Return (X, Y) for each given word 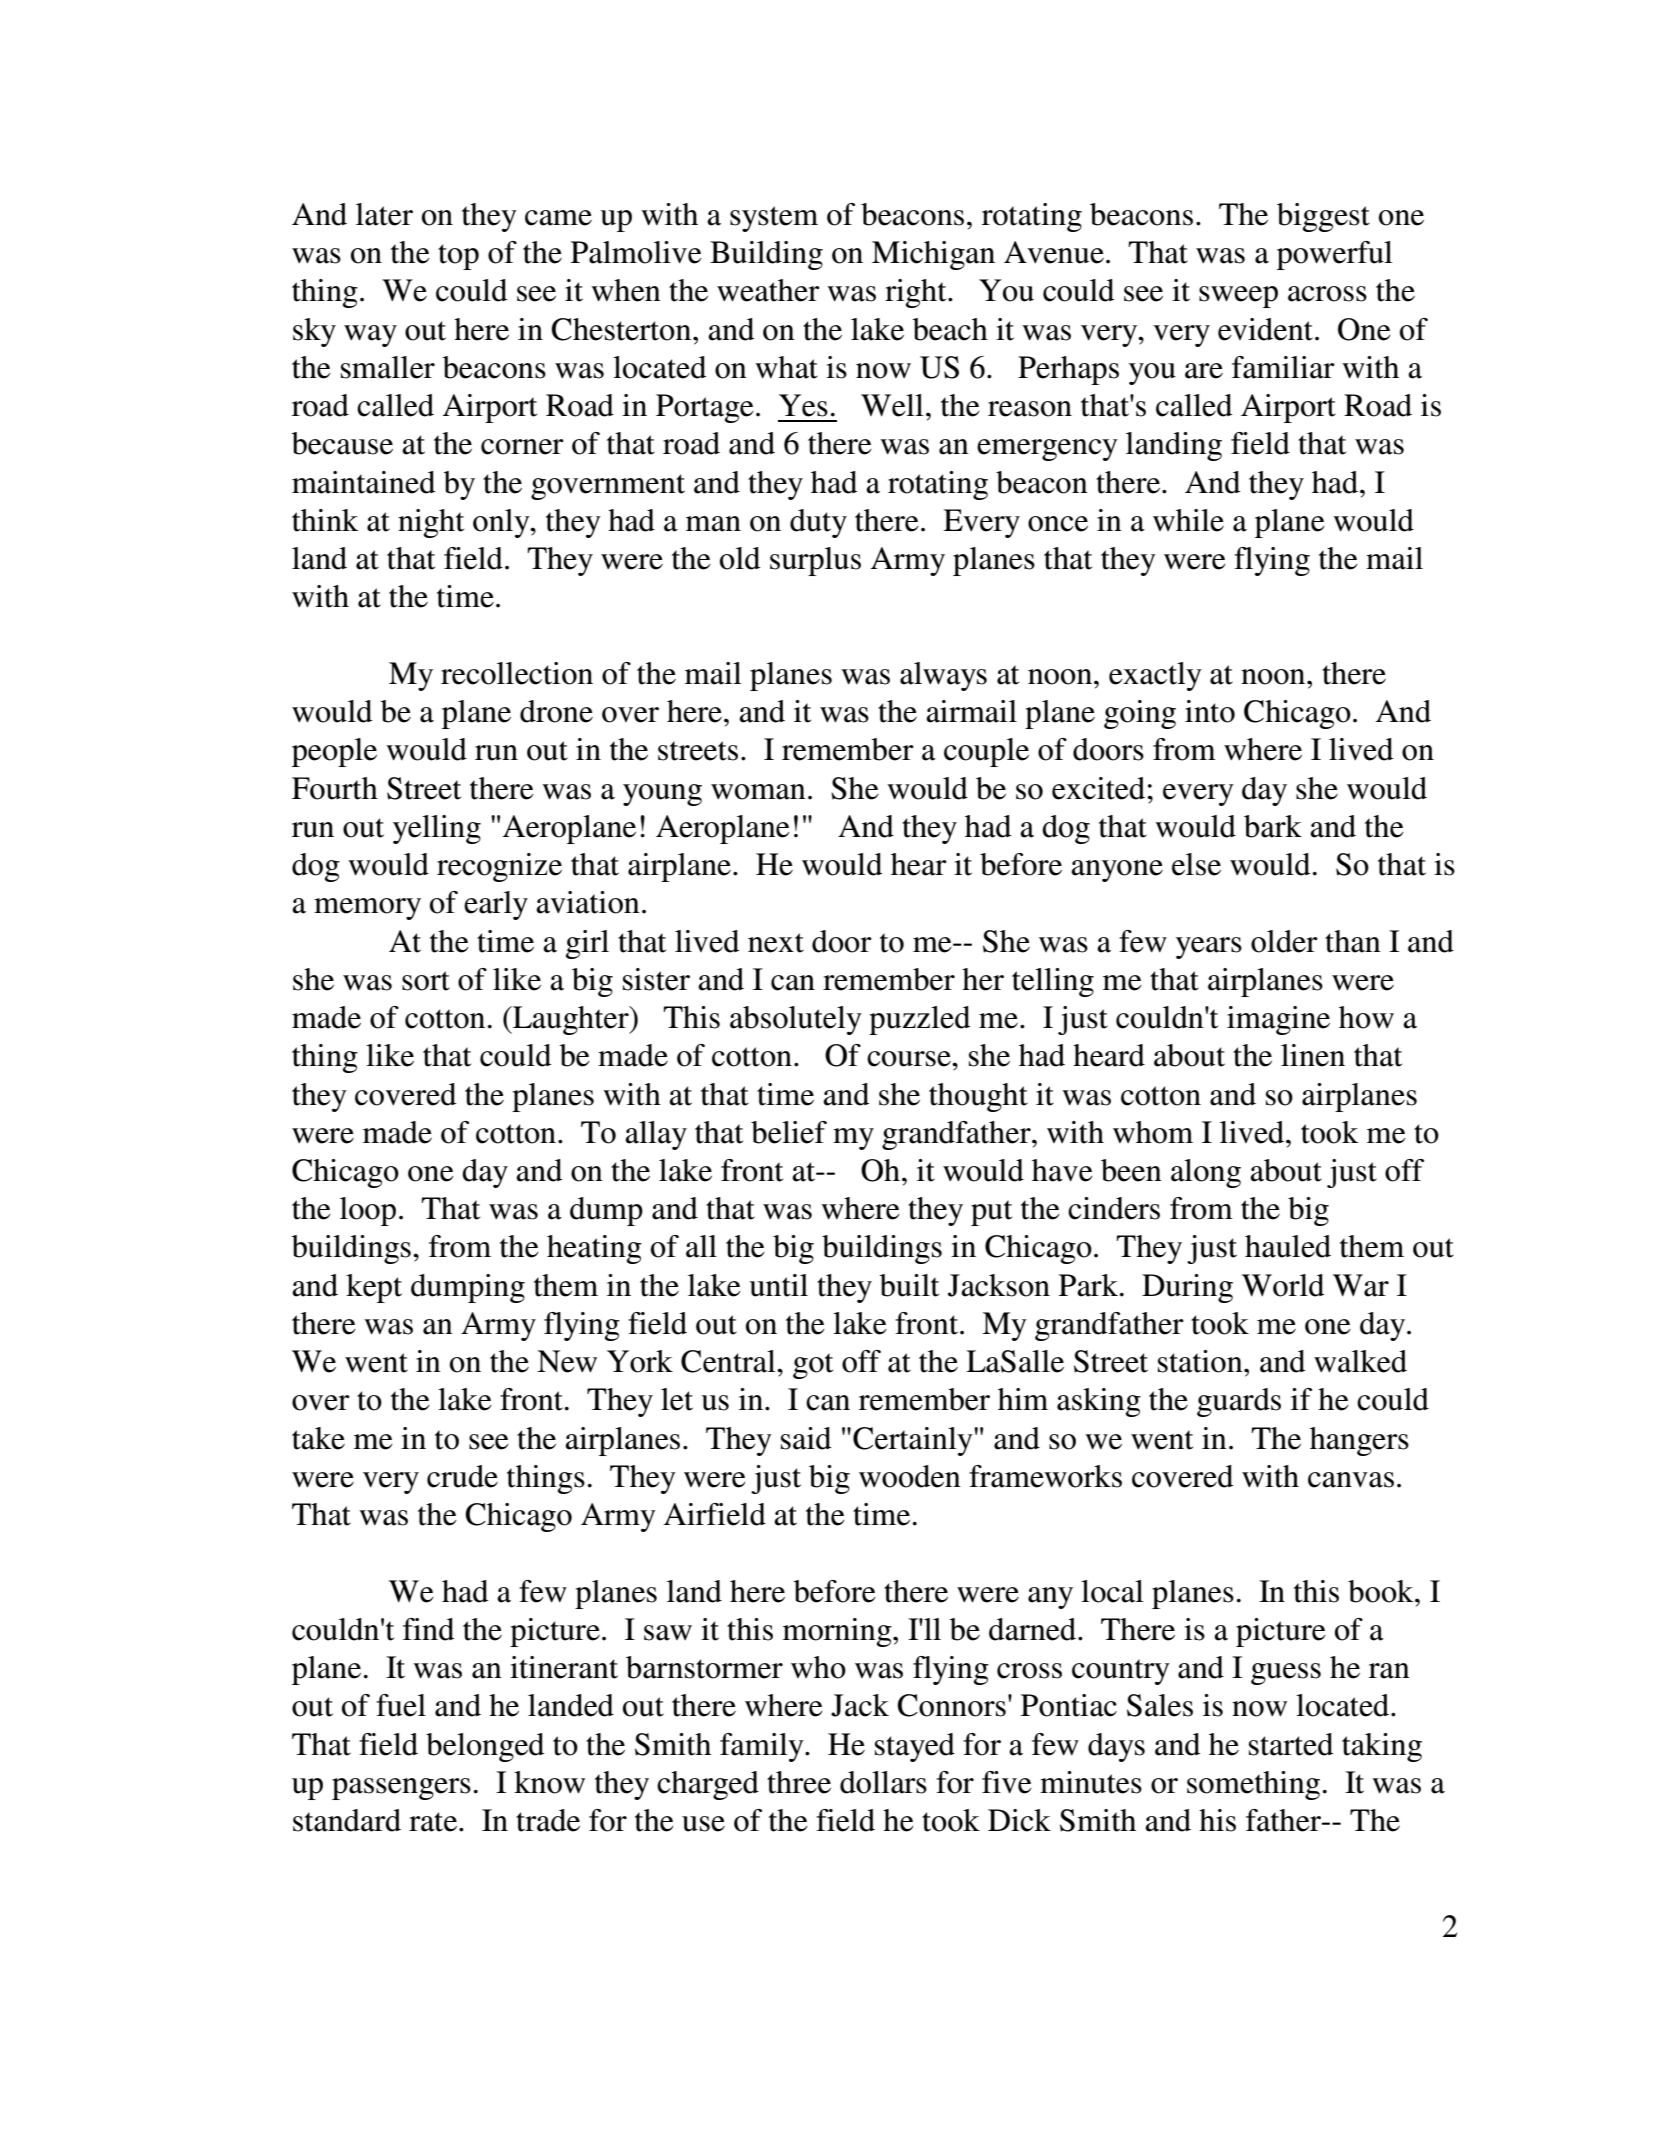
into (1210, 711)
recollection (517, 673)
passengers (401, 1789)
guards (1239, 1402)
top (458, 257)
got (813, 1366)
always (943, 676)
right (917, 293)
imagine (1278, 1020)
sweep (1238, 297)
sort (426, 981)
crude (462, 1476)
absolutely (796, 1020)
